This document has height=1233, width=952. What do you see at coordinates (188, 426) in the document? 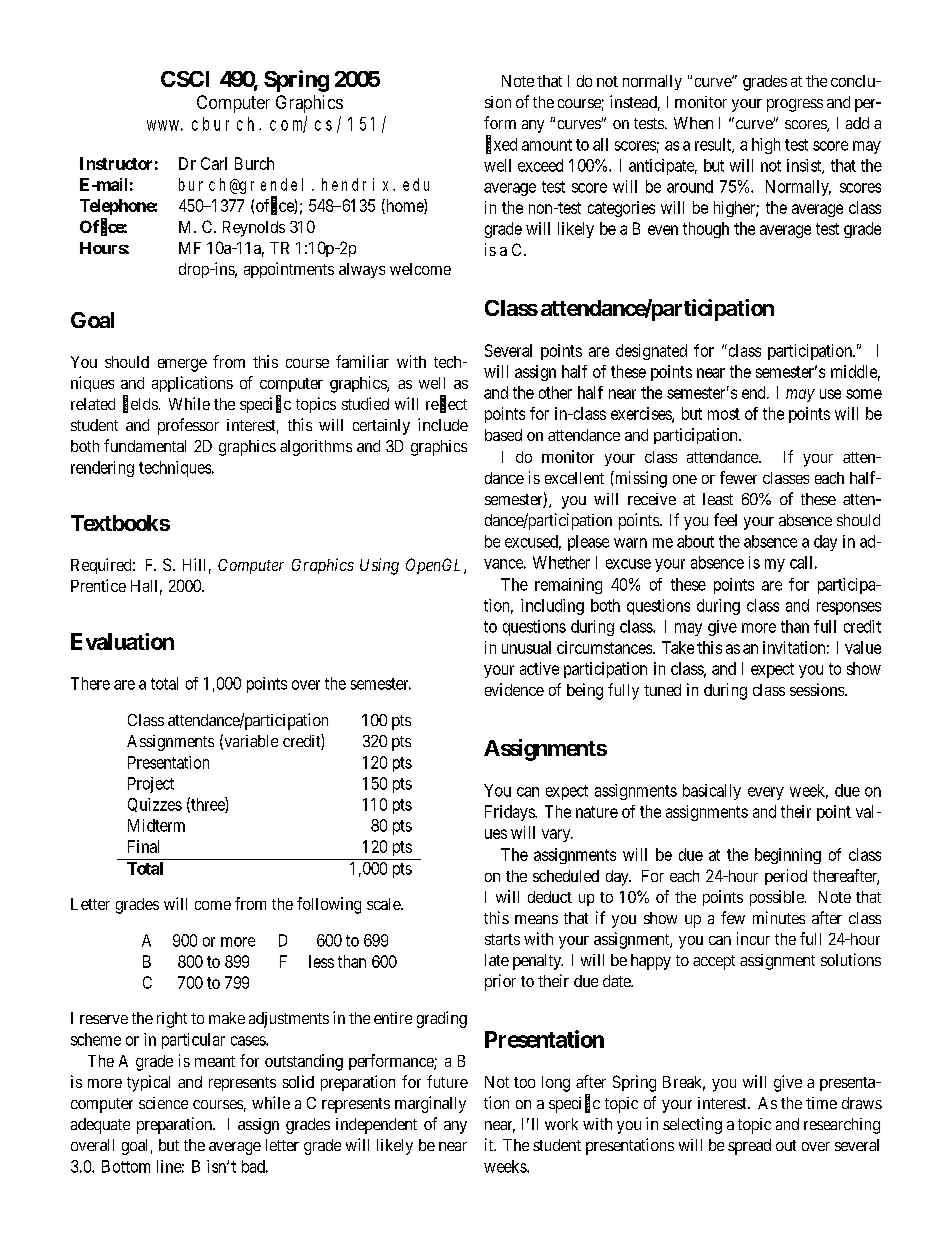
I see `professor` at bounding box center [188, 426].
